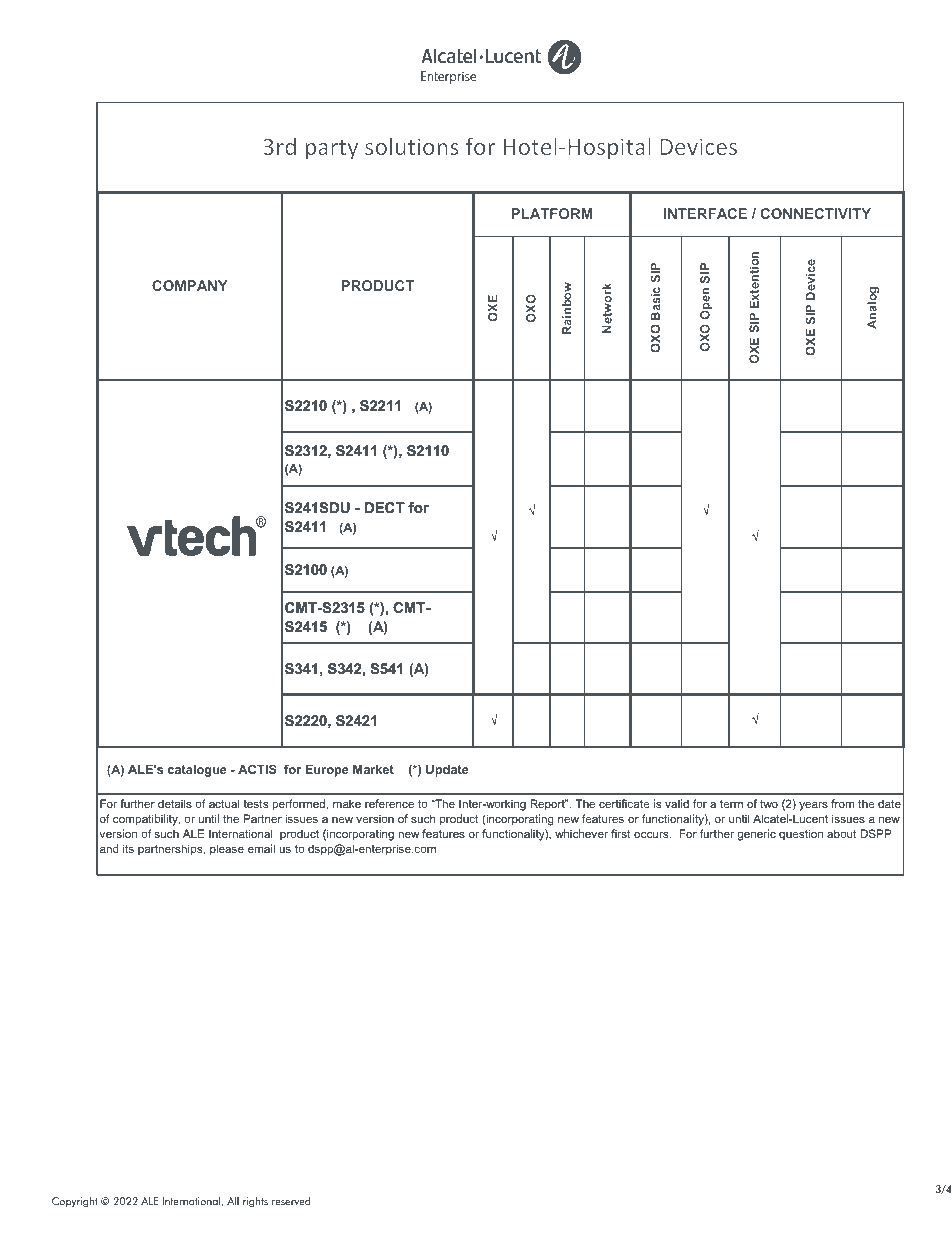  Describe the element at coordinates (233, 1201) in the image. I see `All` at that location.
